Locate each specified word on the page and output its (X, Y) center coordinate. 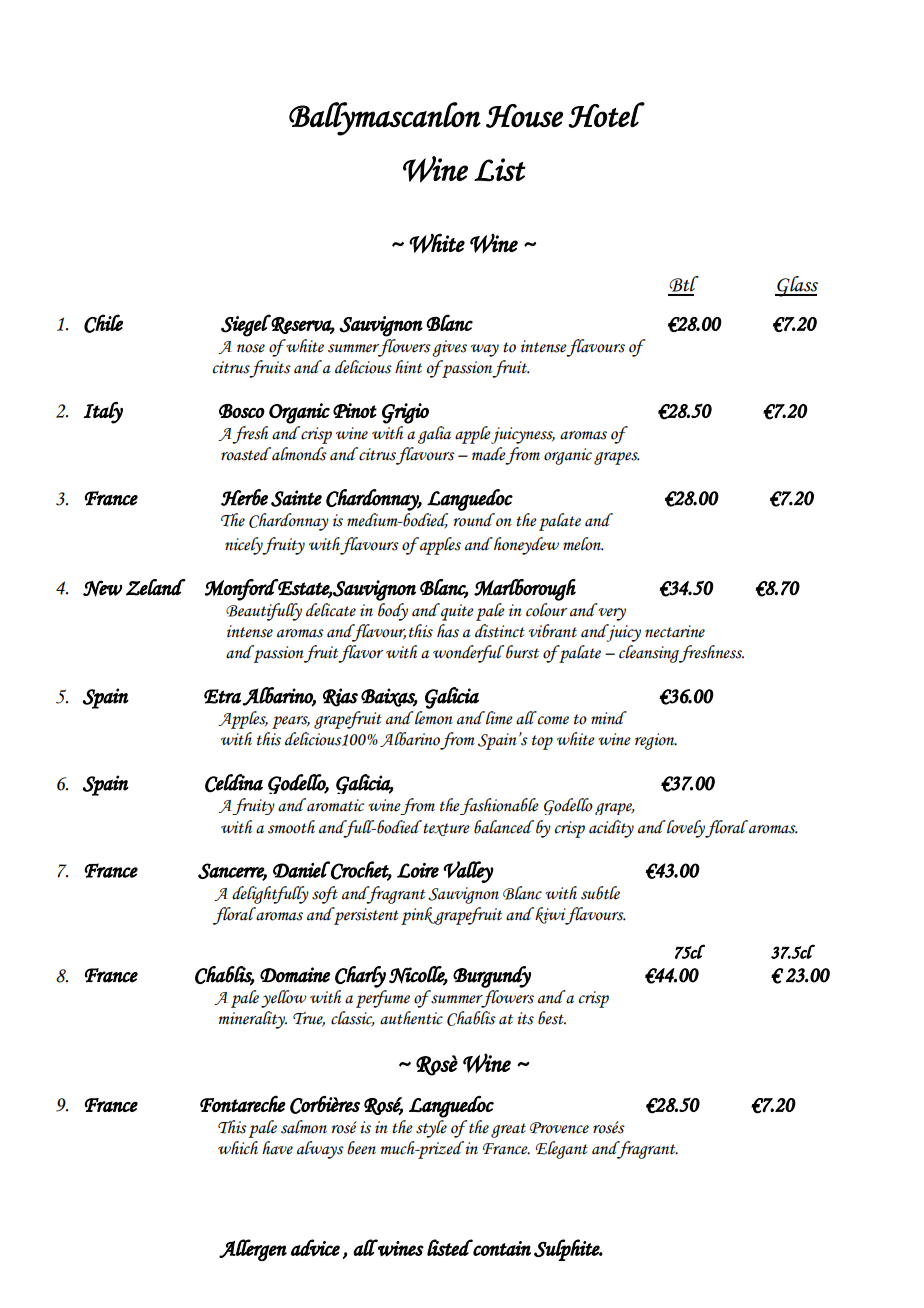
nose (251, 348)
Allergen (253, 1250)
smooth (291, 827)
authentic (411, 1018)
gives (449, 348)
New (102, 588)
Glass (796, 286)
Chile (103, 323)
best (552, 1018)
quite (456, 612)
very (612, 614)
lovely (685, 829)
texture (446, 829)
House (524, 116)
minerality (252, 1020)
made (489, 454)
